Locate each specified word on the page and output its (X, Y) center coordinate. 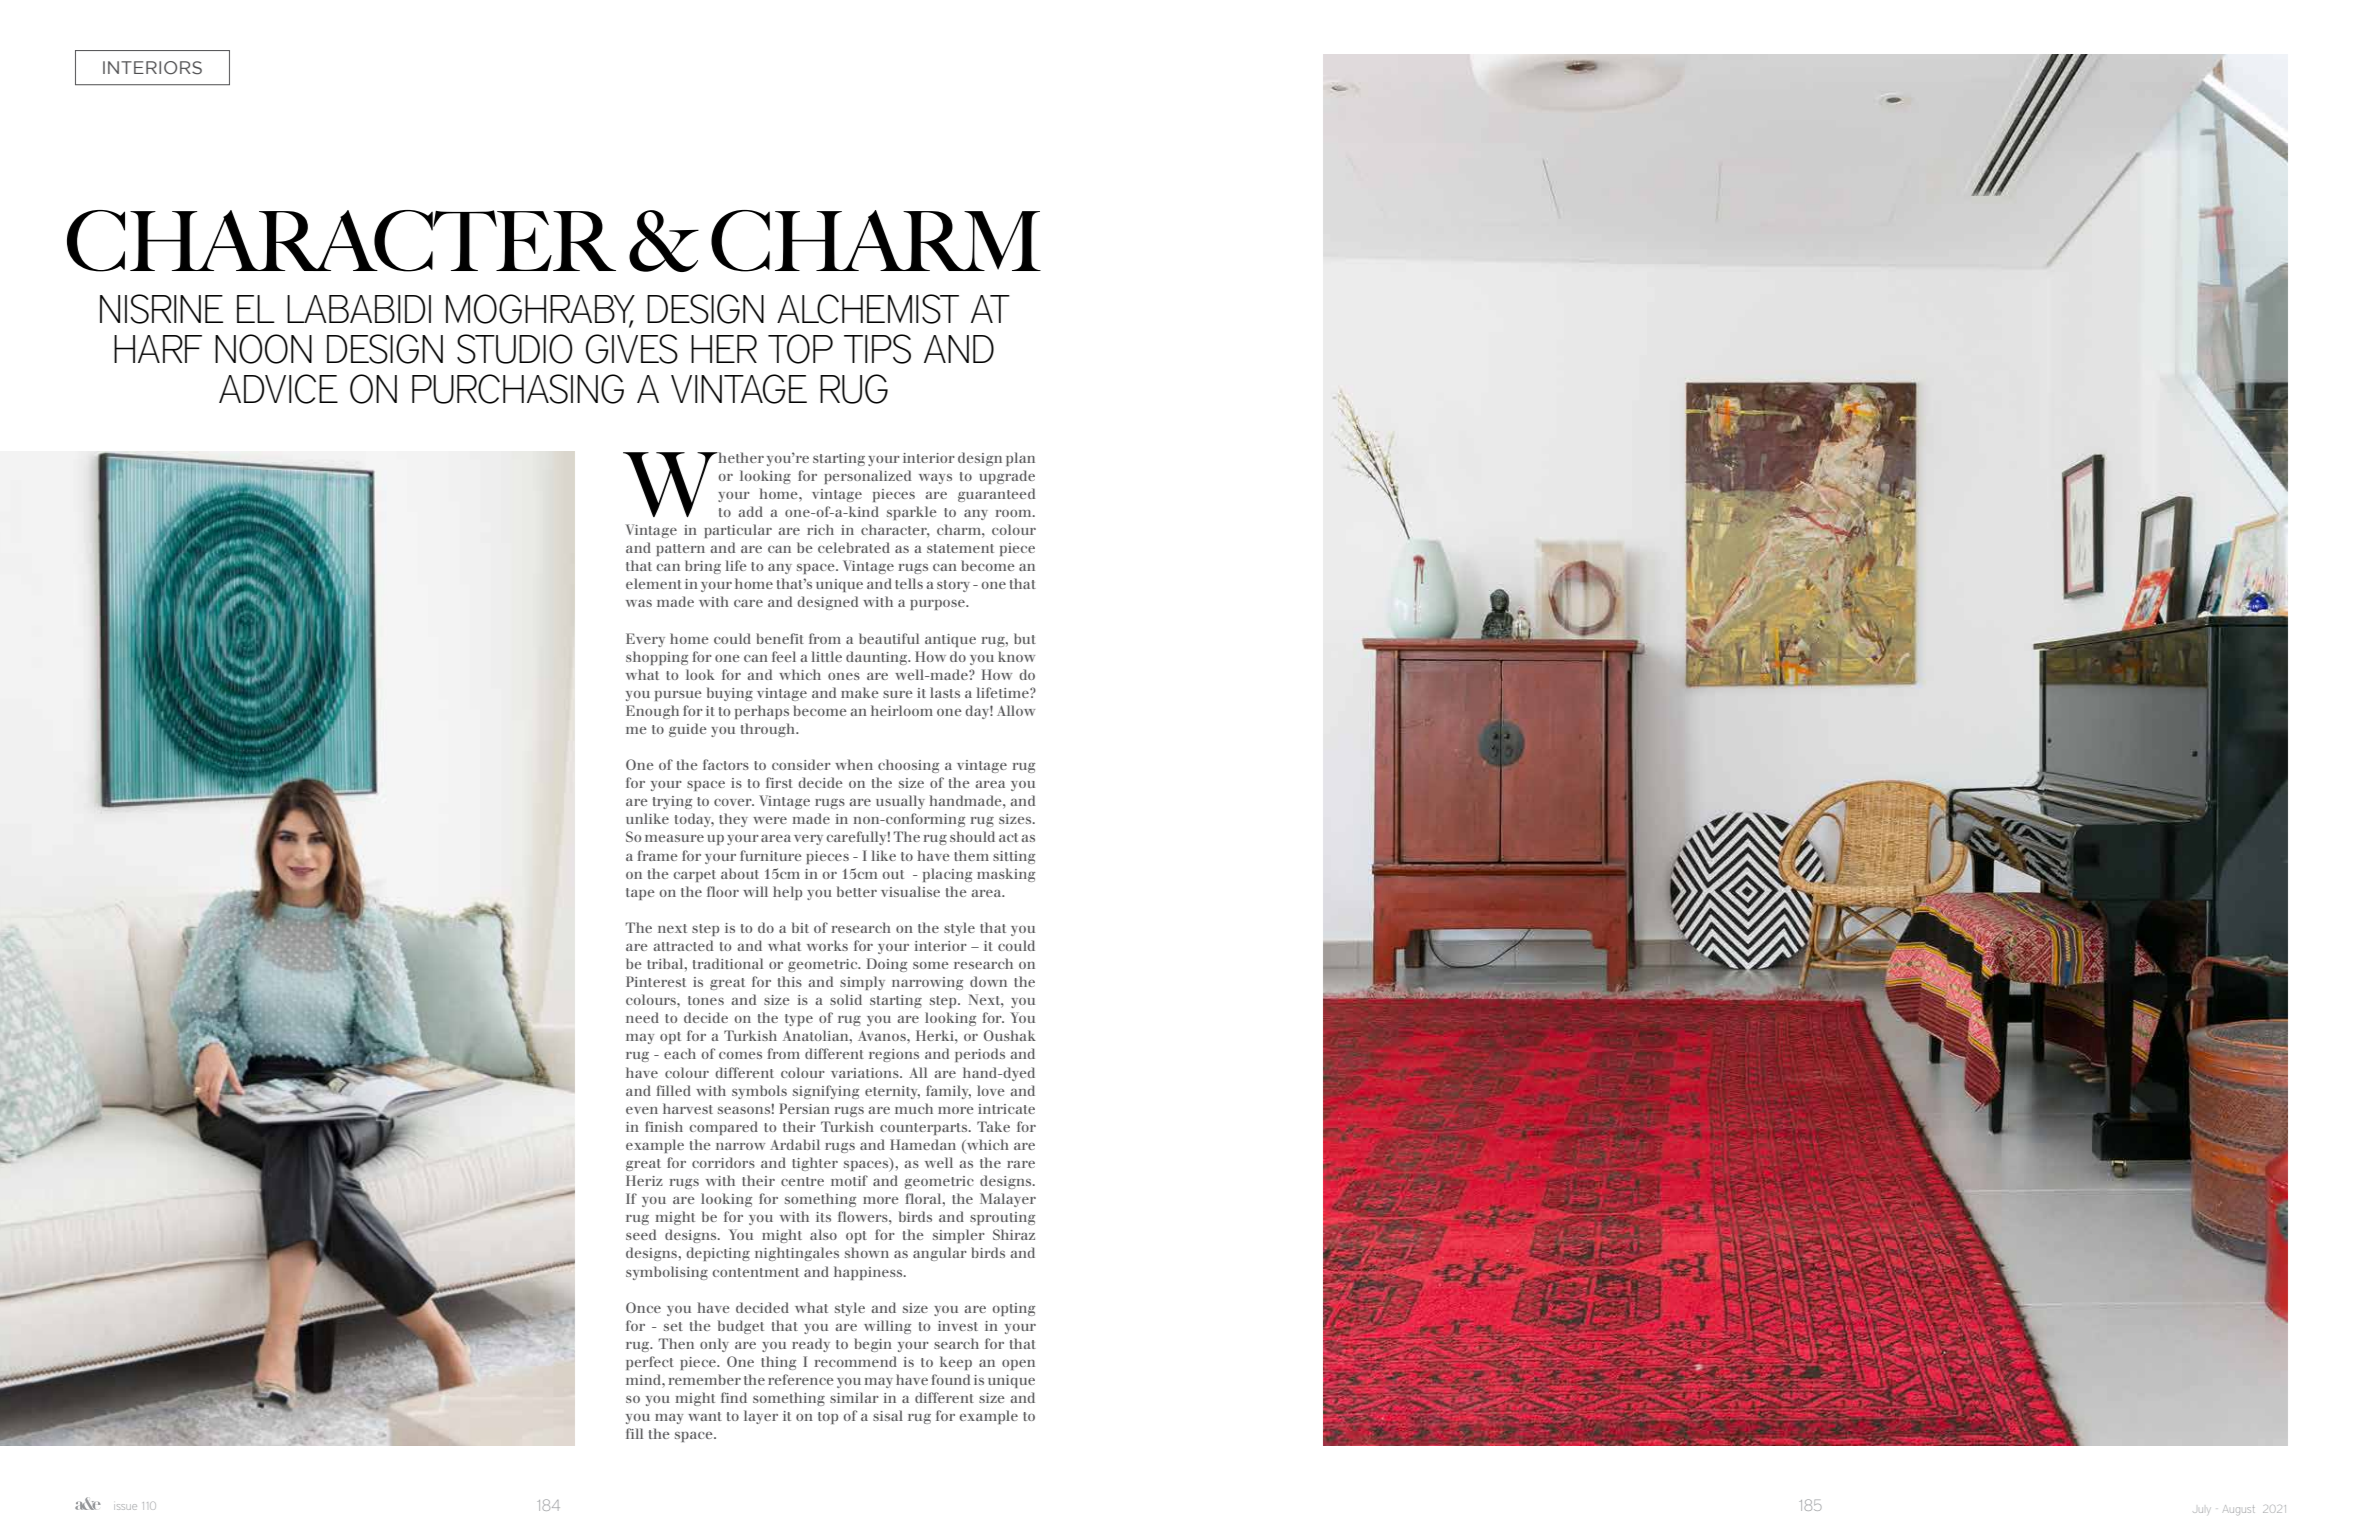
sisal (888, 1415)
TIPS (877, 349)
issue (125, 1507)
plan (1020, 459)
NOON (263, 349)
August (2238, 1510)
